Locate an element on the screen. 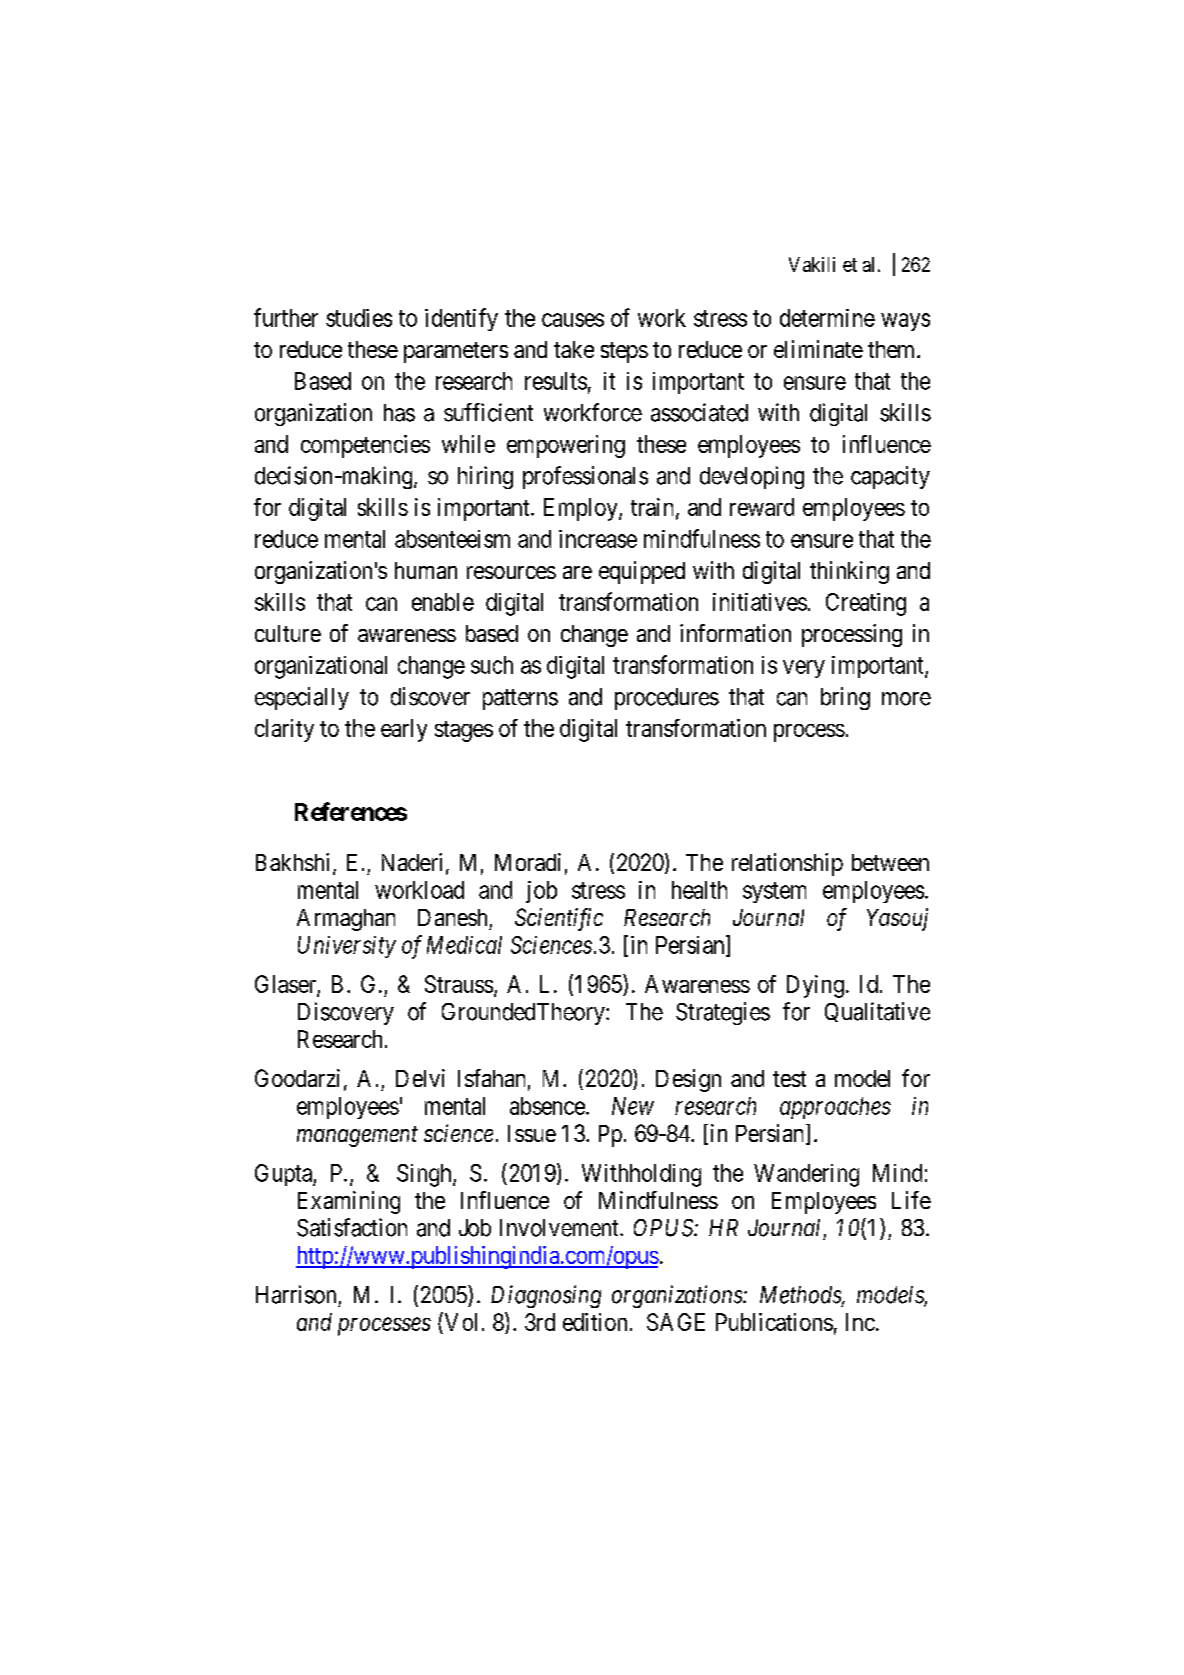 The image size is (1184, 1675). eliminate is located at coordinates (818, 349).
